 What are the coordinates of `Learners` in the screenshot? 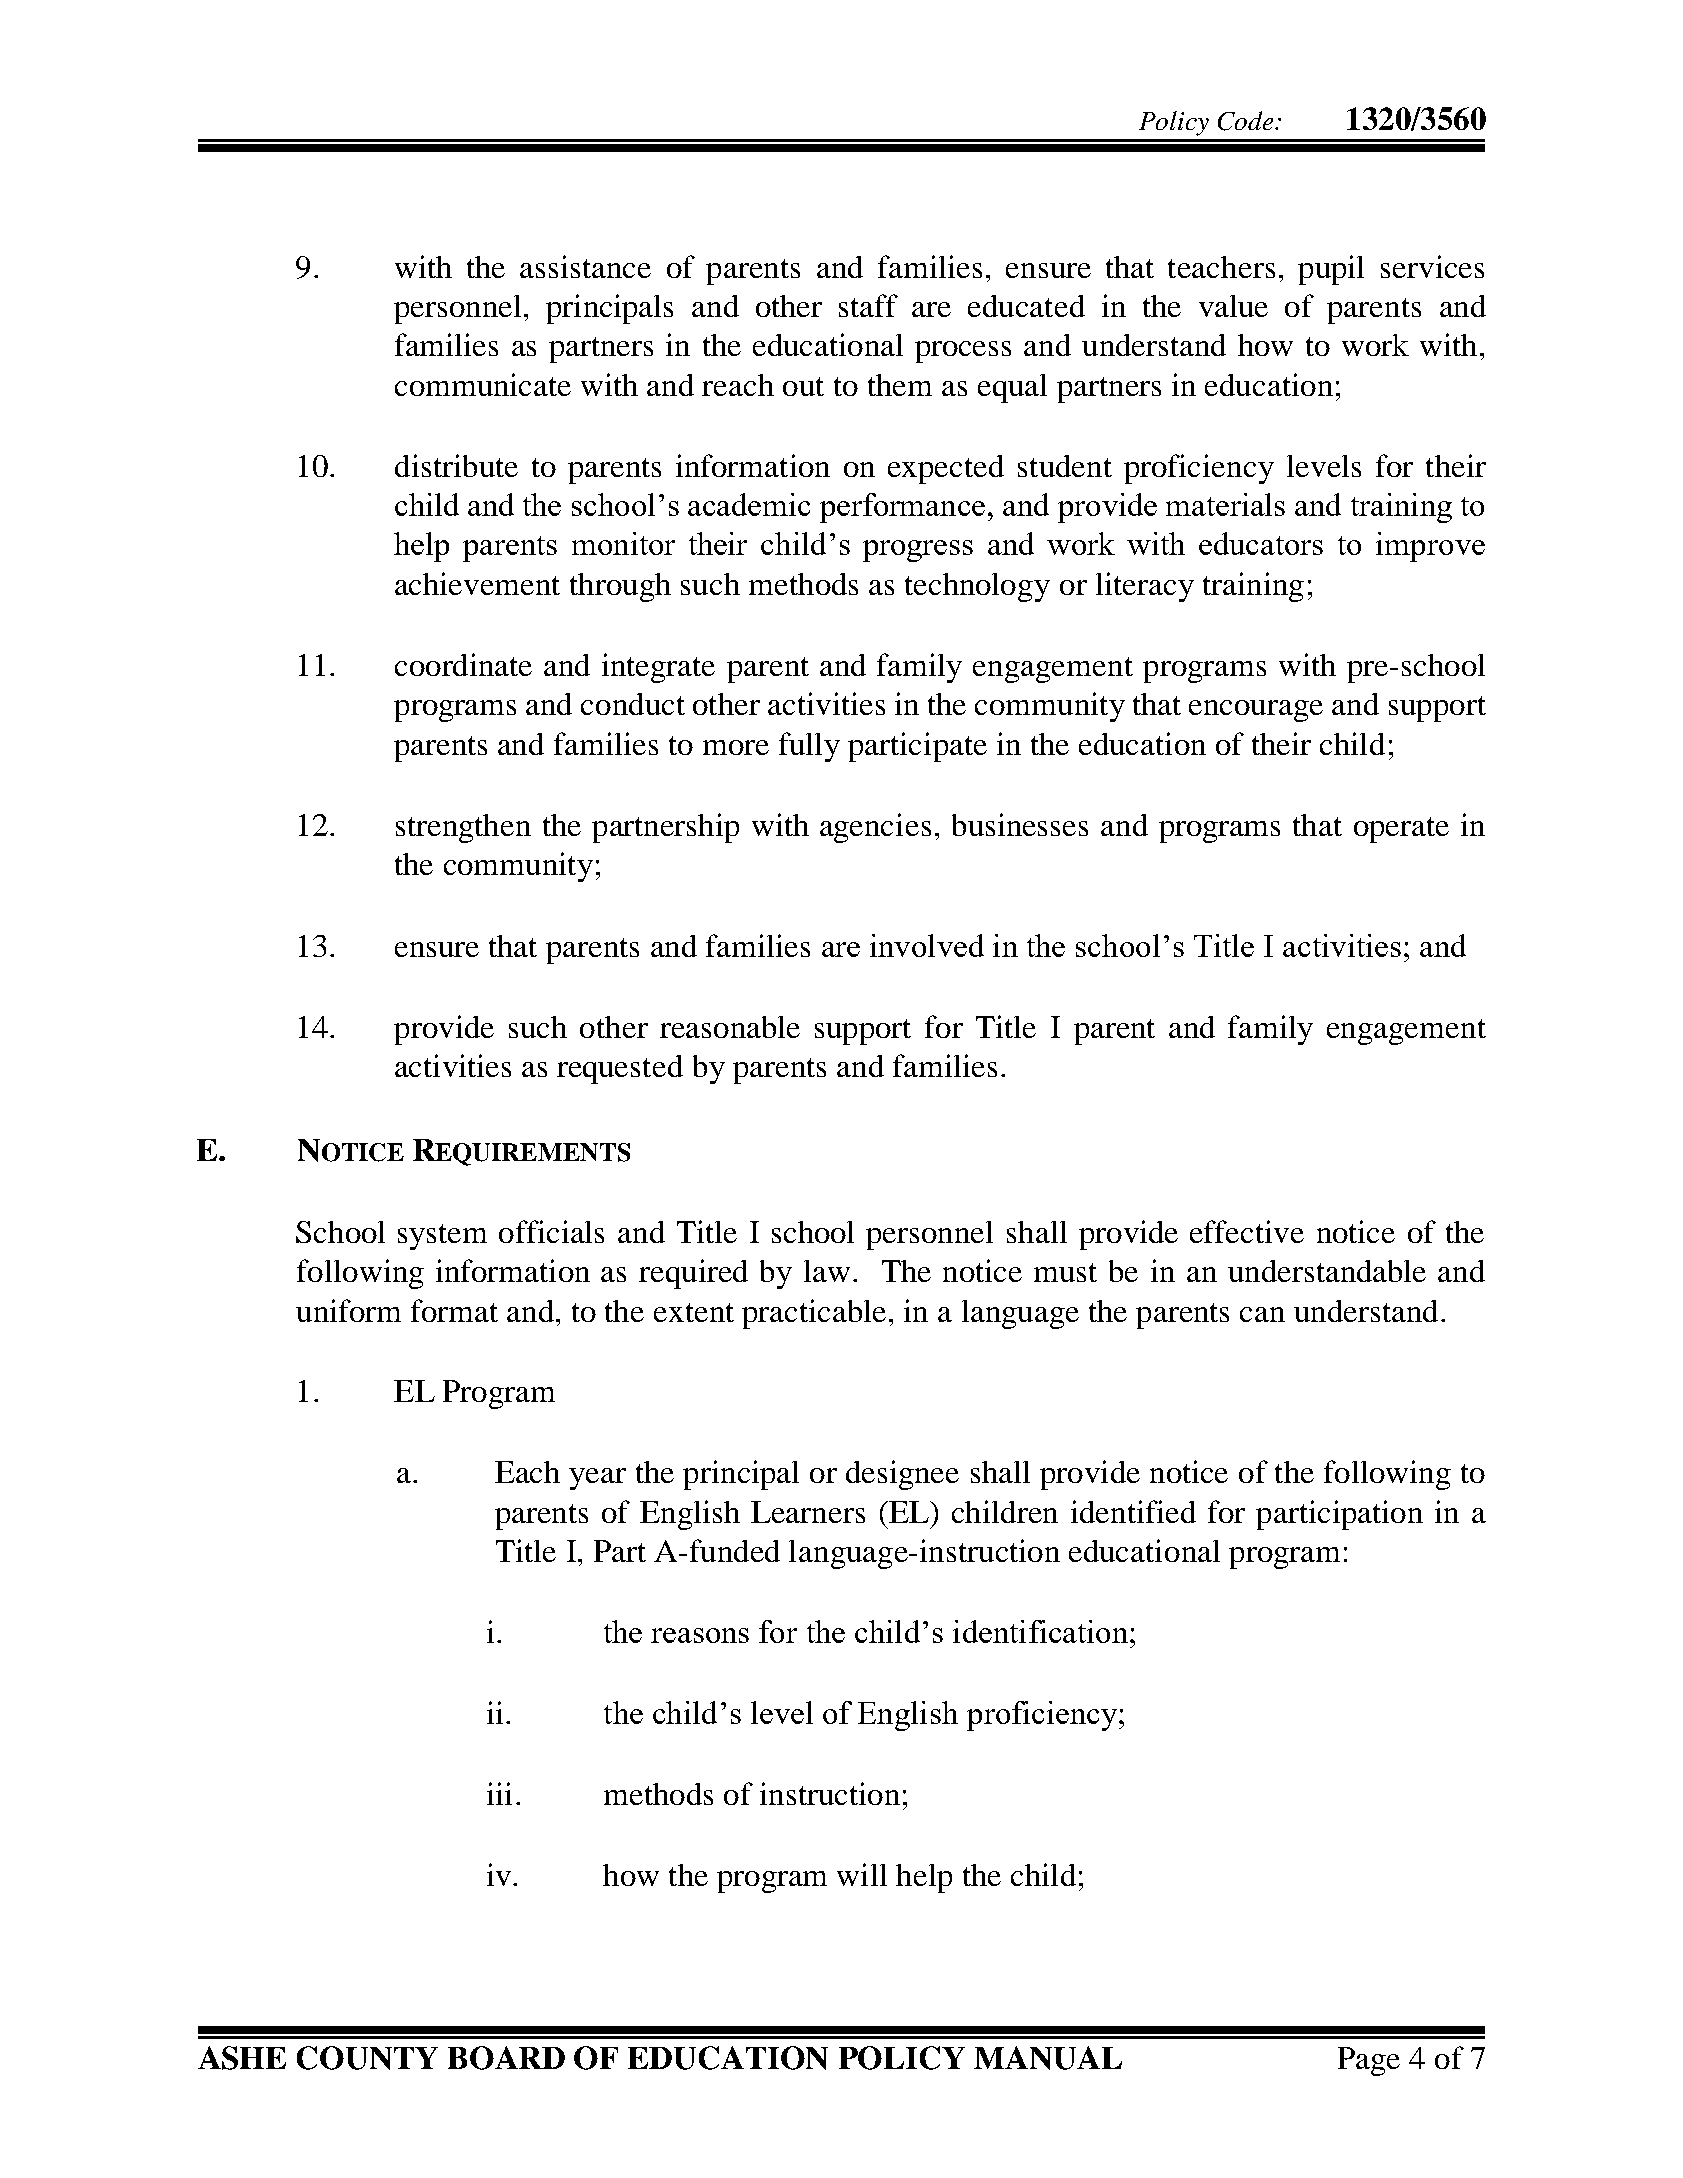 It's located at (808, 1512).
